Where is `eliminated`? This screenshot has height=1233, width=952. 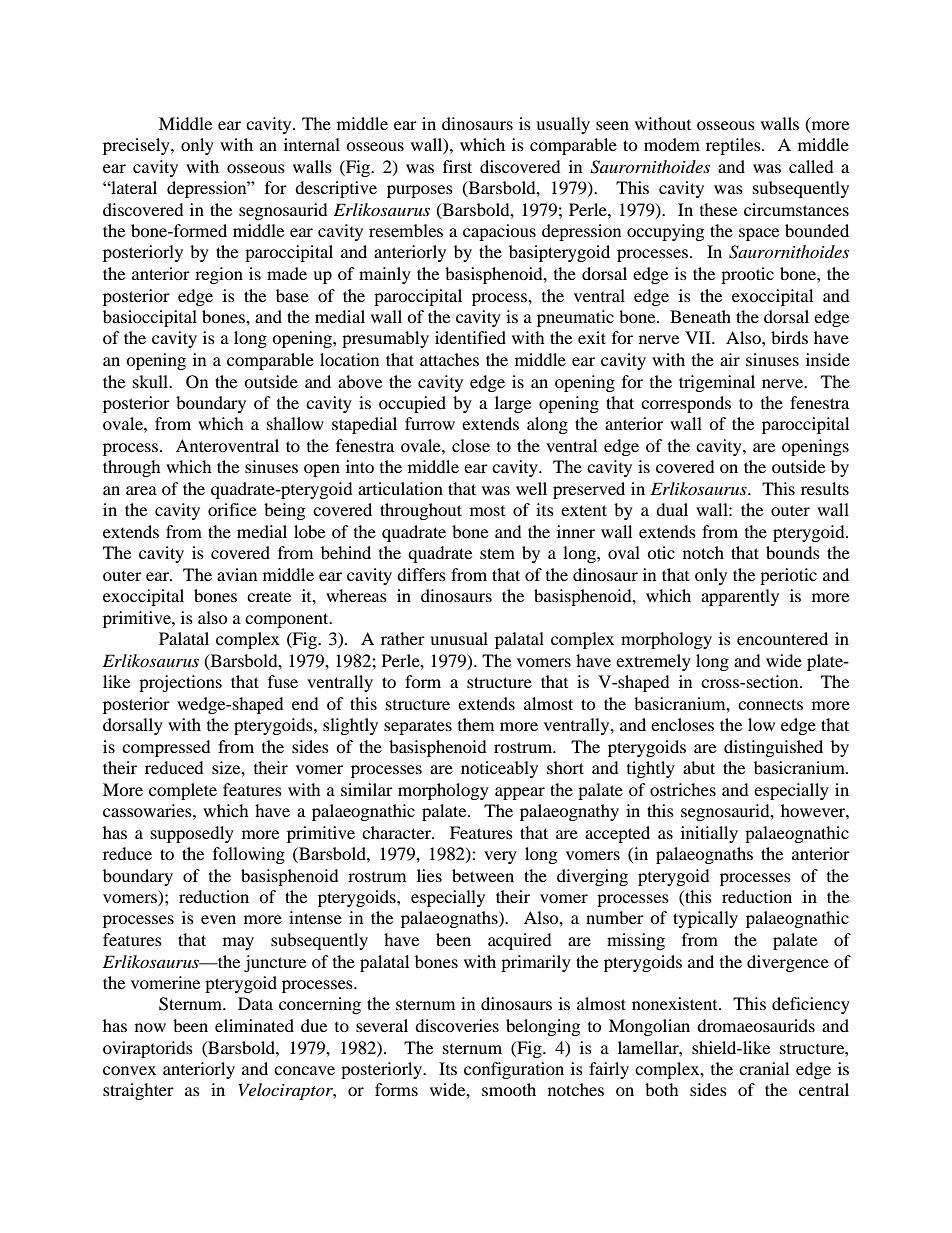
eliminated is located at coordinates (254, 1025).
